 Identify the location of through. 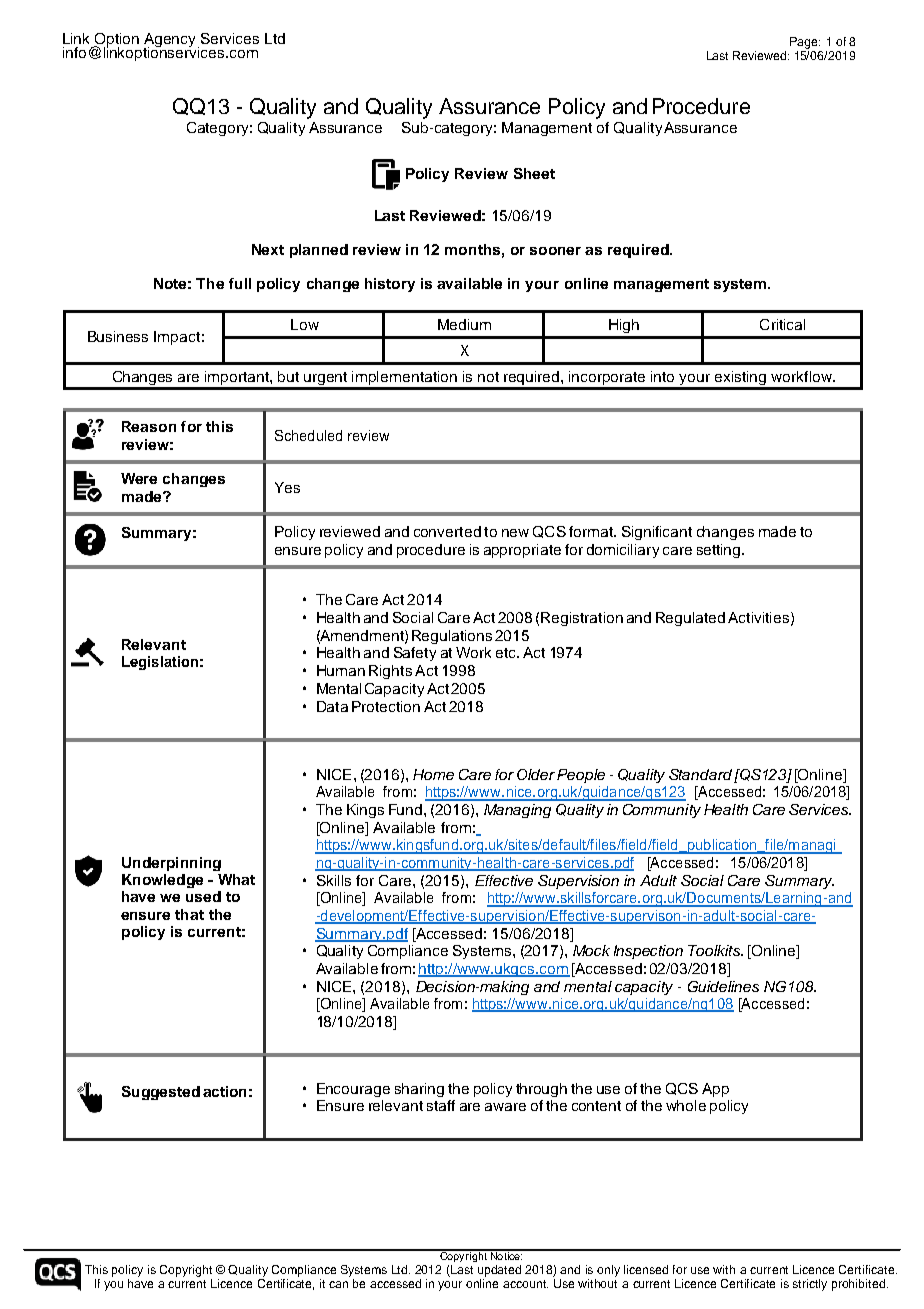
(541, 1090).
